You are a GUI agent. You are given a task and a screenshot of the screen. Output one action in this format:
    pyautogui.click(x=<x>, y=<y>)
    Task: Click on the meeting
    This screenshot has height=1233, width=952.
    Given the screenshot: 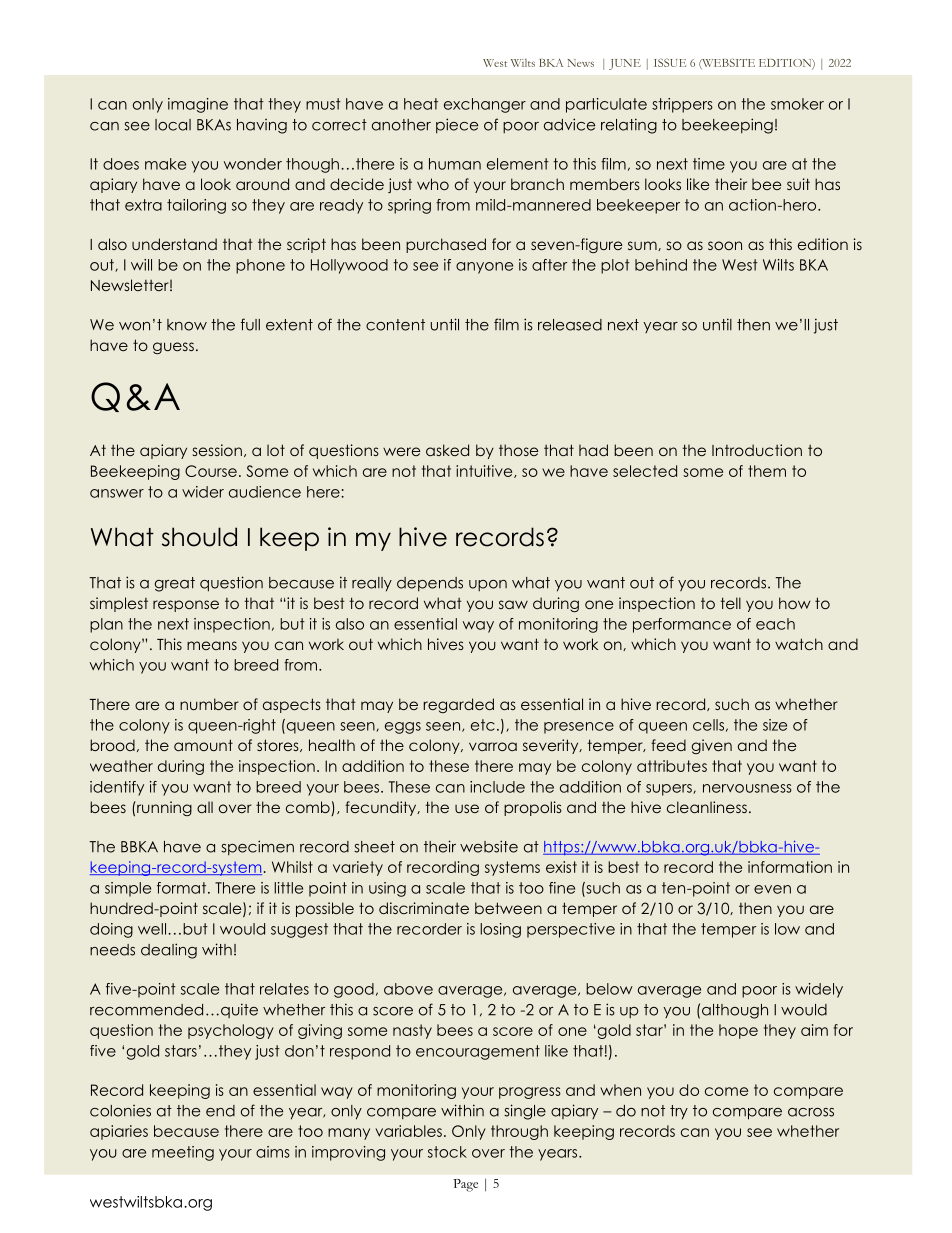 What is the action you would take?
    pyautogui.click(x=183, y=1153)
